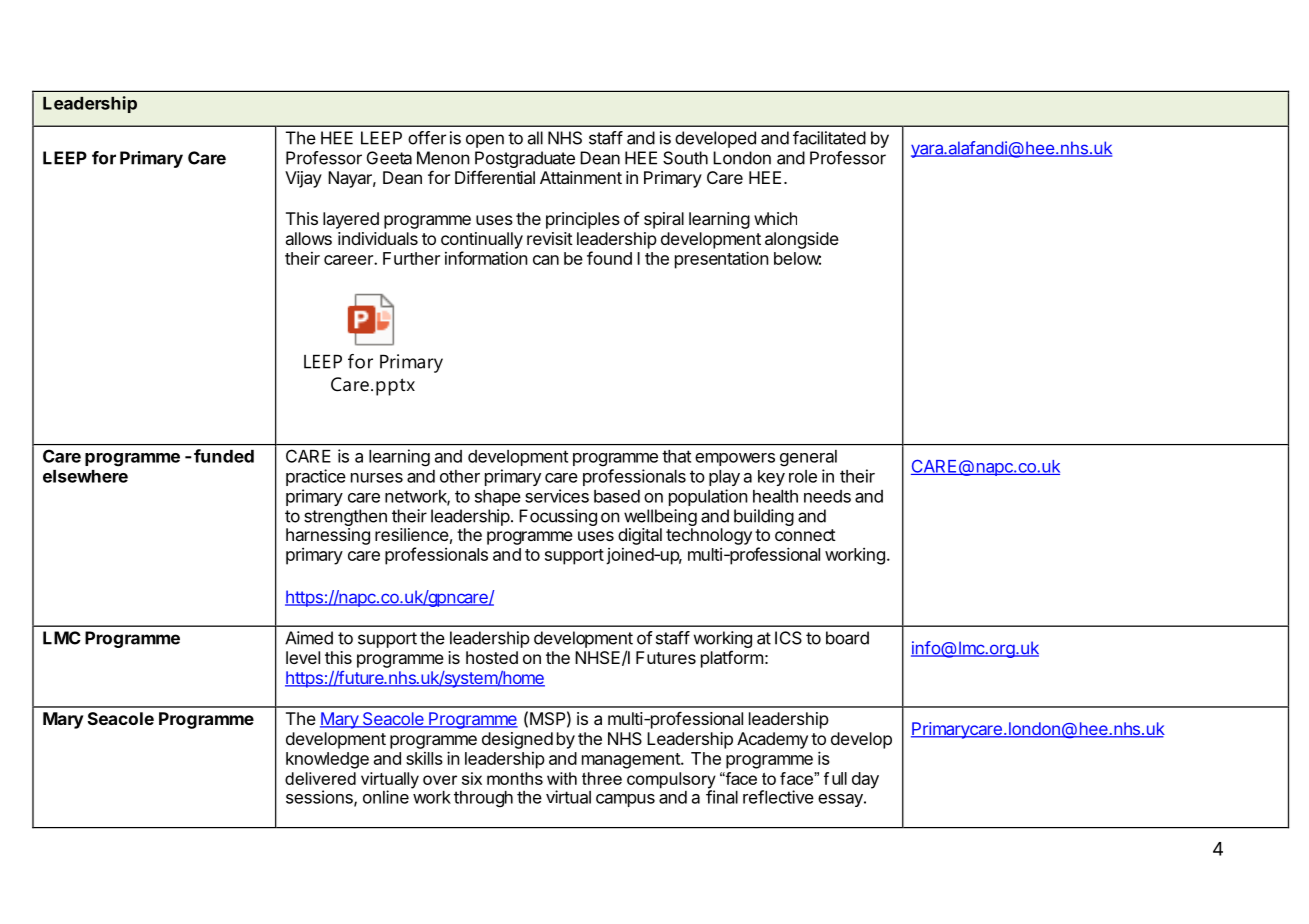 The image size is (1309, 924). What do you see at coordinates (411, 258) in the screenshot?
I see `Further` at bounding box center [411, 258].
